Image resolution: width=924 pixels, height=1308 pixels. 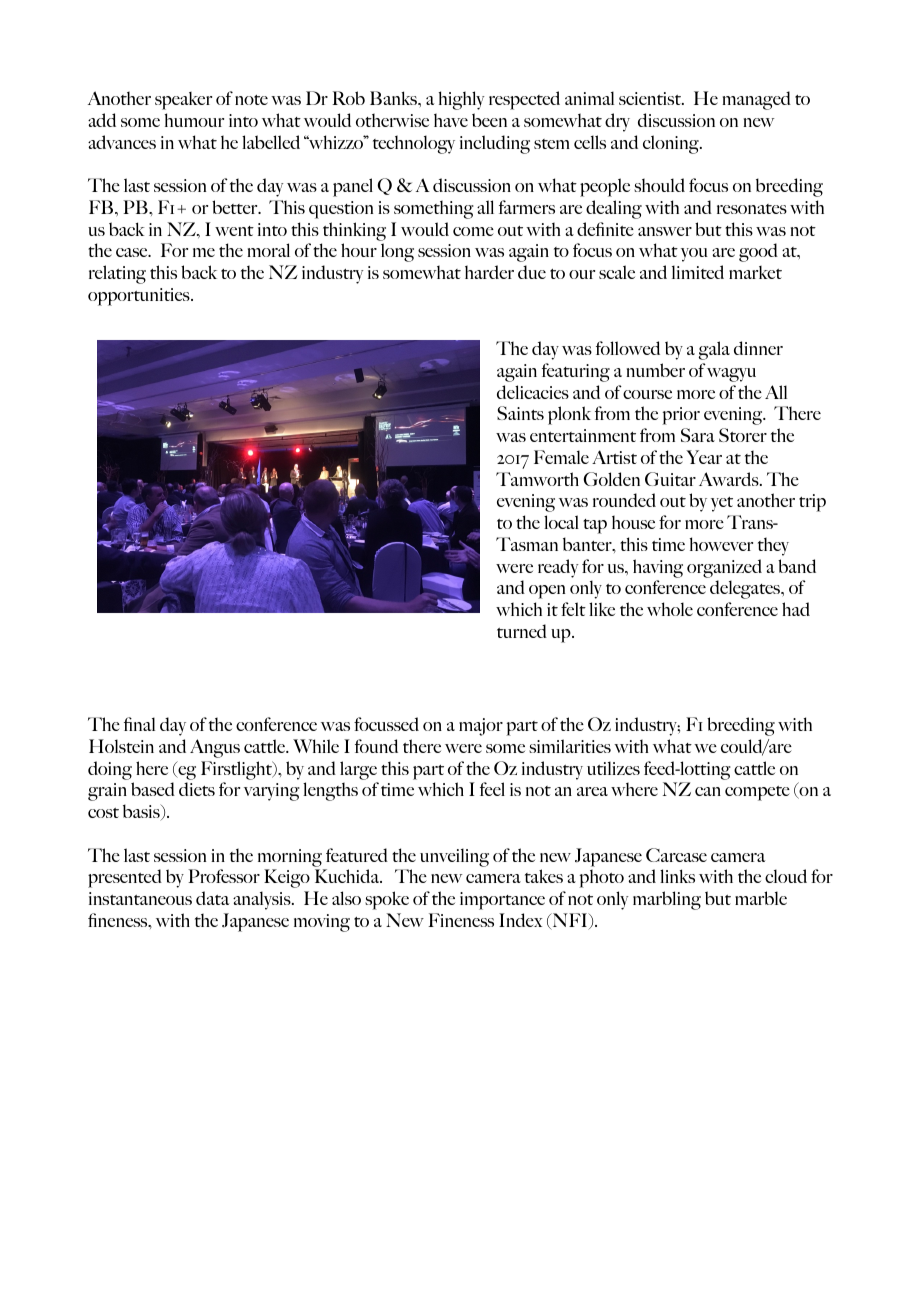 What do you see at coordinates (212, 898) in the screenshot?
I see `data` at bounding box center [212, 898].
